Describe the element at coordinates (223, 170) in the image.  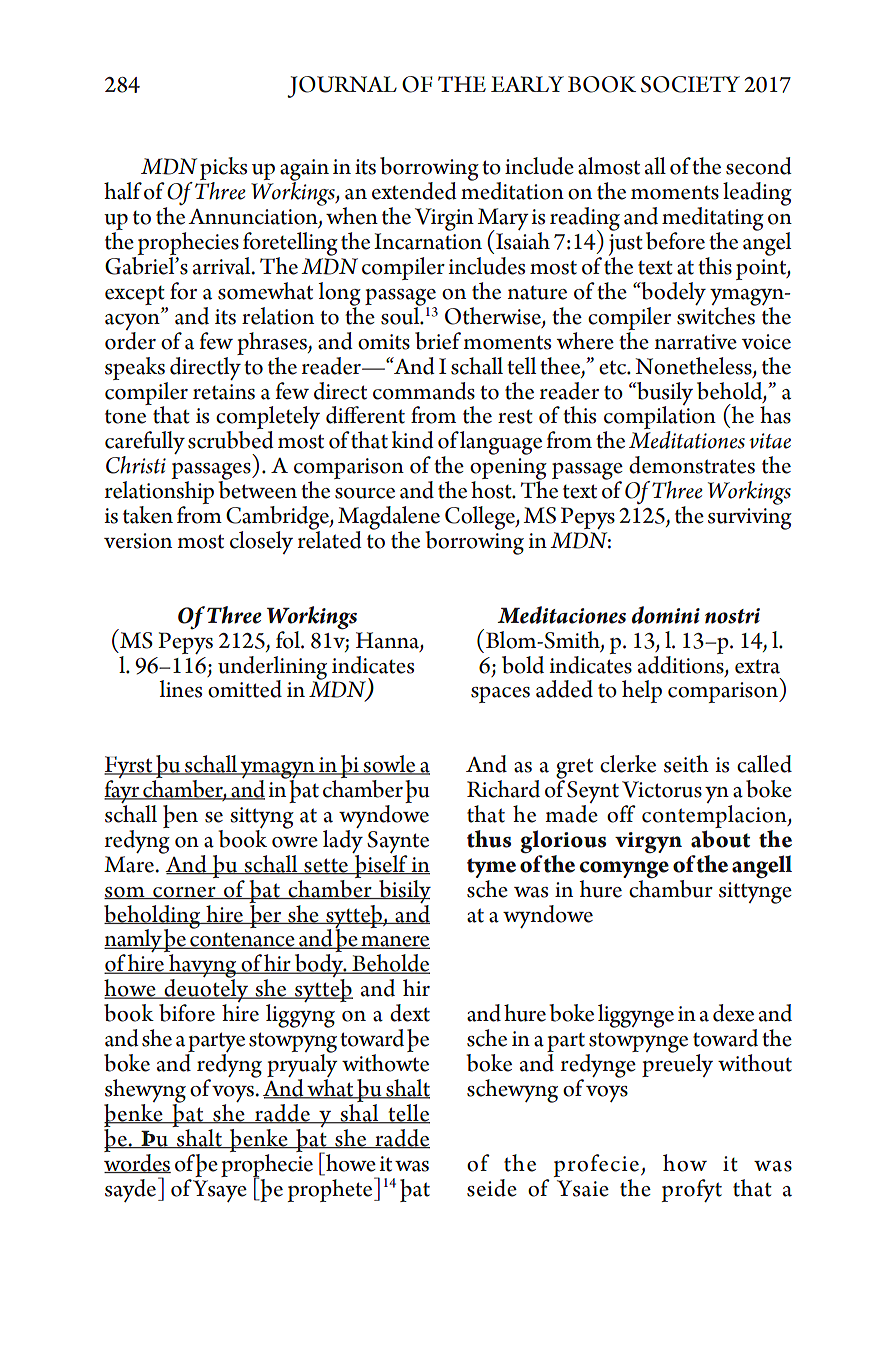
I see `picks` at that location.
